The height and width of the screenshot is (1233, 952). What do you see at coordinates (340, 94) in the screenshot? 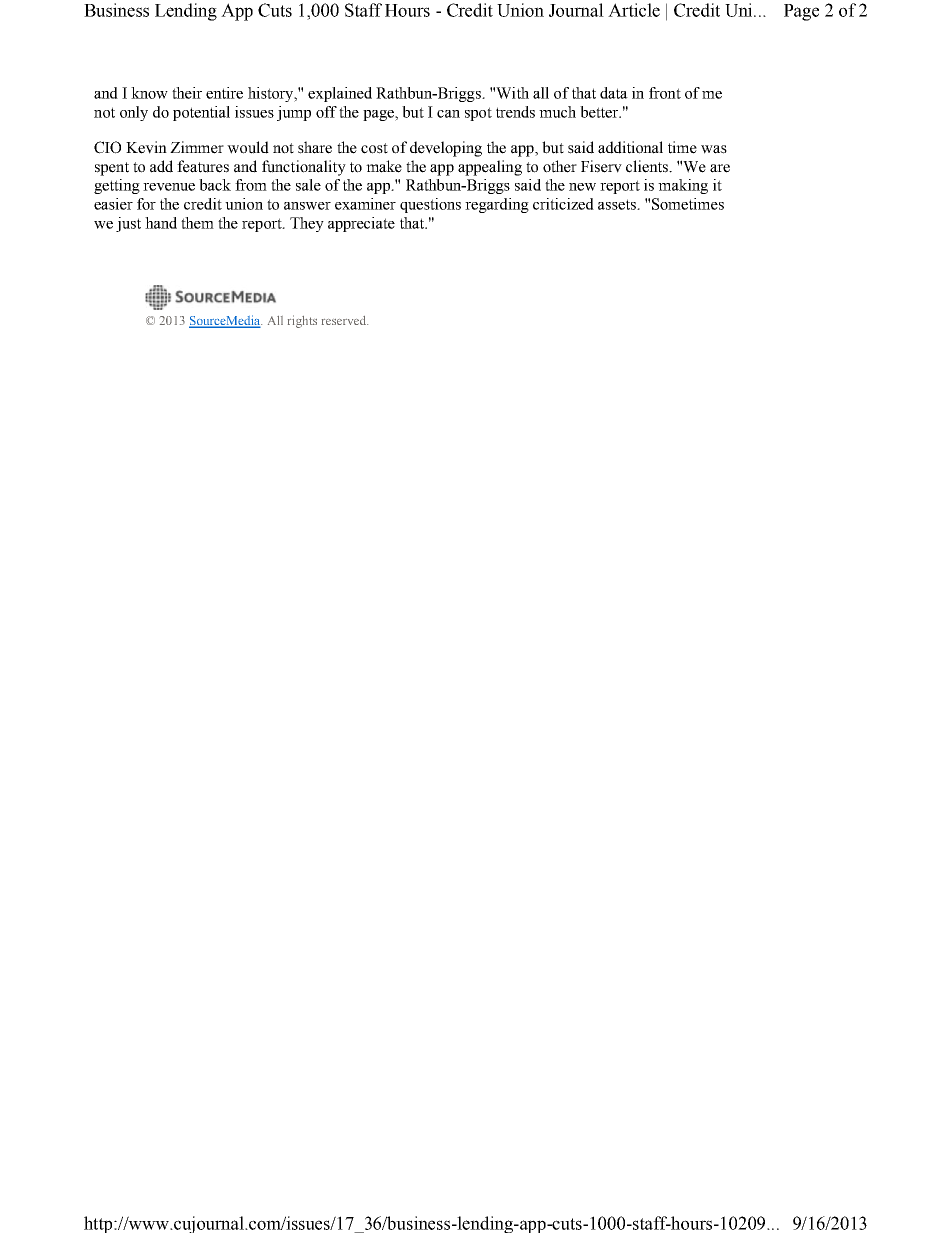
I see `explained` at bounding box center [340, 94].
